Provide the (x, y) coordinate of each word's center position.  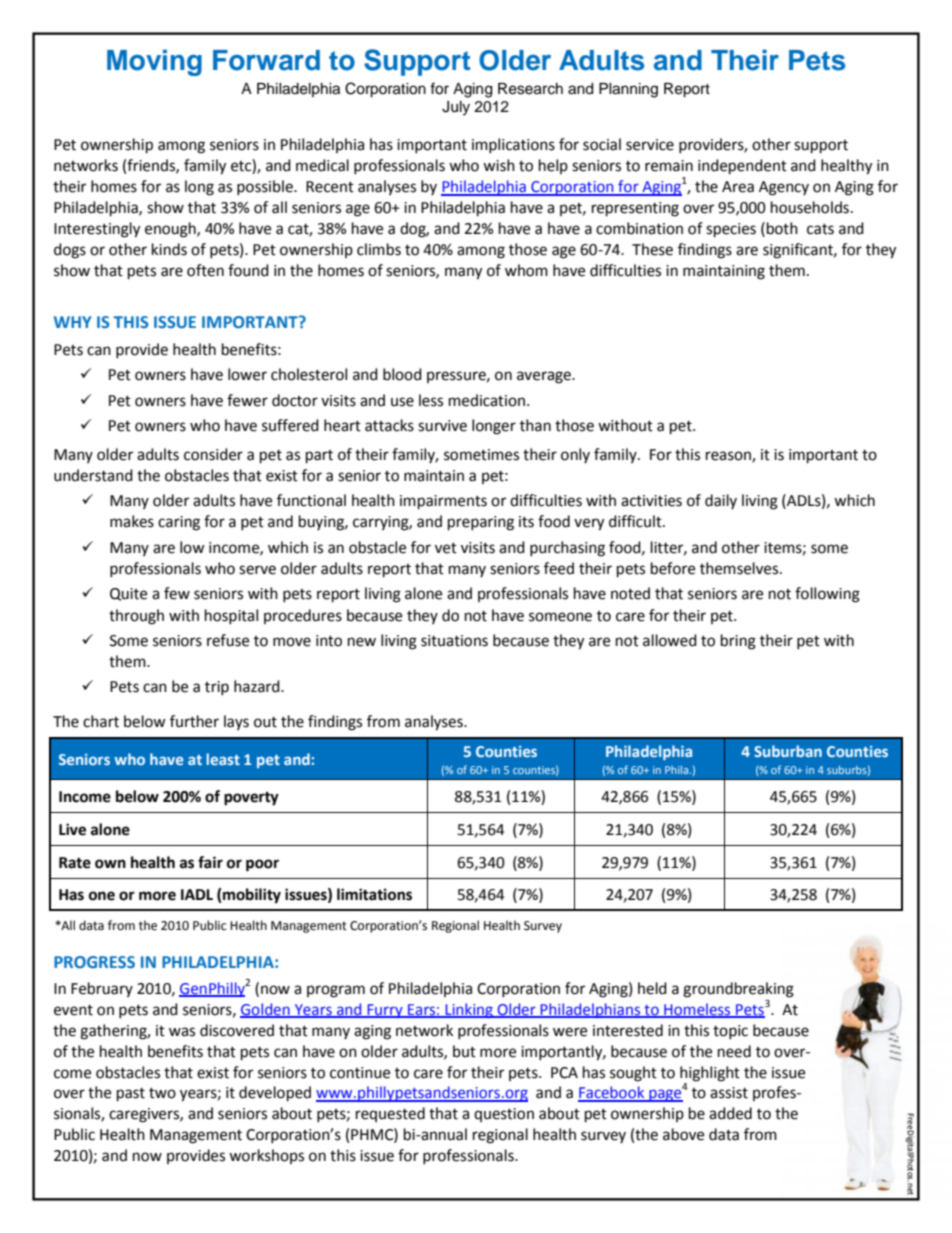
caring (179, 523)
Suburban (788, 751)
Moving (154, 62)
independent (742, 167)
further (194, 721)
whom (526, 270)
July (456, 108)
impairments (443, 502)
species (731, 230)
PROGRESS (94, 962)
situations (454, 641)
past (131, 1095)
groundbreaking (738, 990)
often (205, 270)
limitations (374, 894)
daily (721, 501)
